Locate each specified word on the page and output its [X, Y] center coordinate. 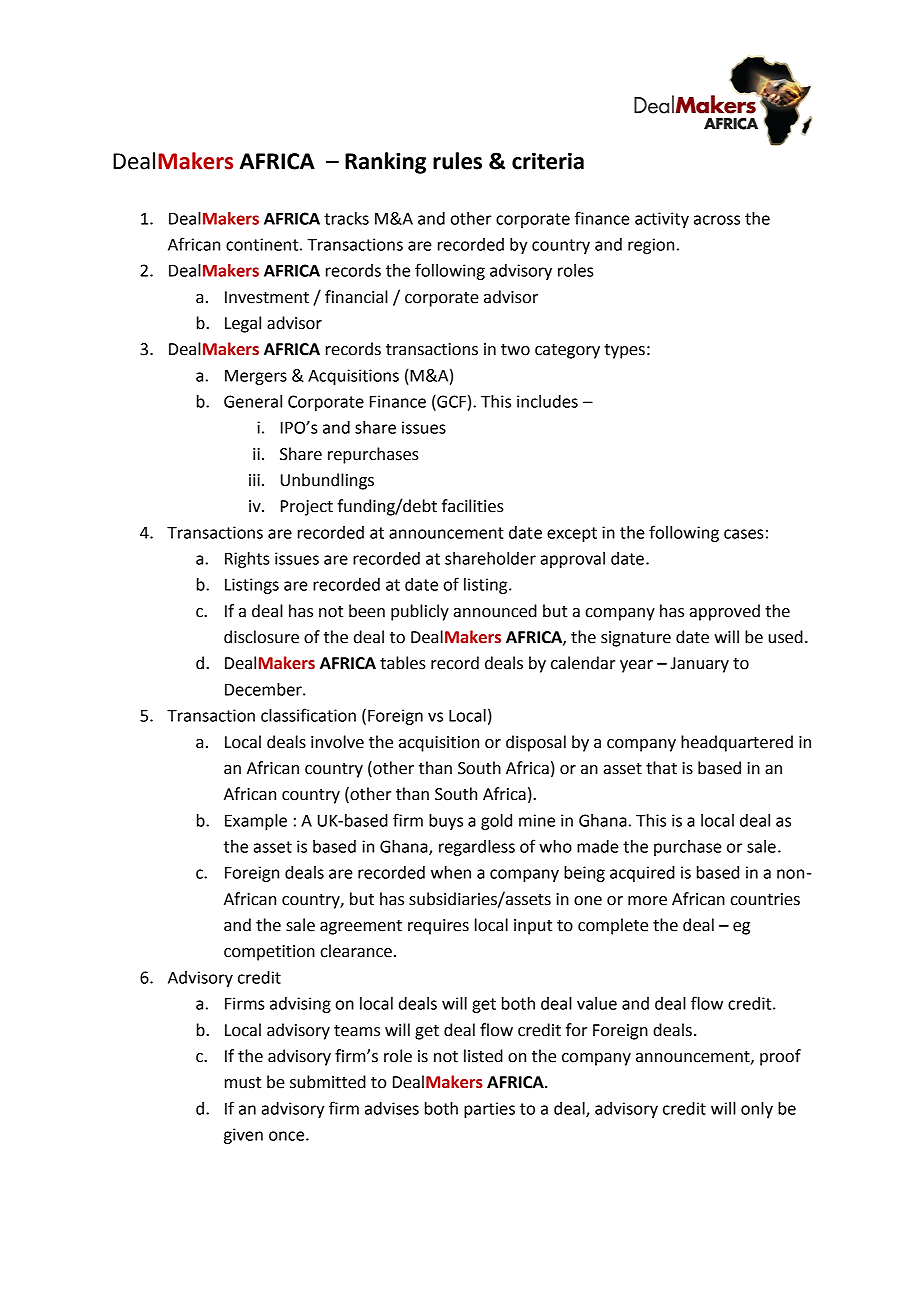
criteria [548, 161]
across [717, 220]
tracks [346, 218]
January [700, 665]
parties [489, 1110]
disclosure [261, 637]
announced [495, 611]
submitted [328, 1082]
